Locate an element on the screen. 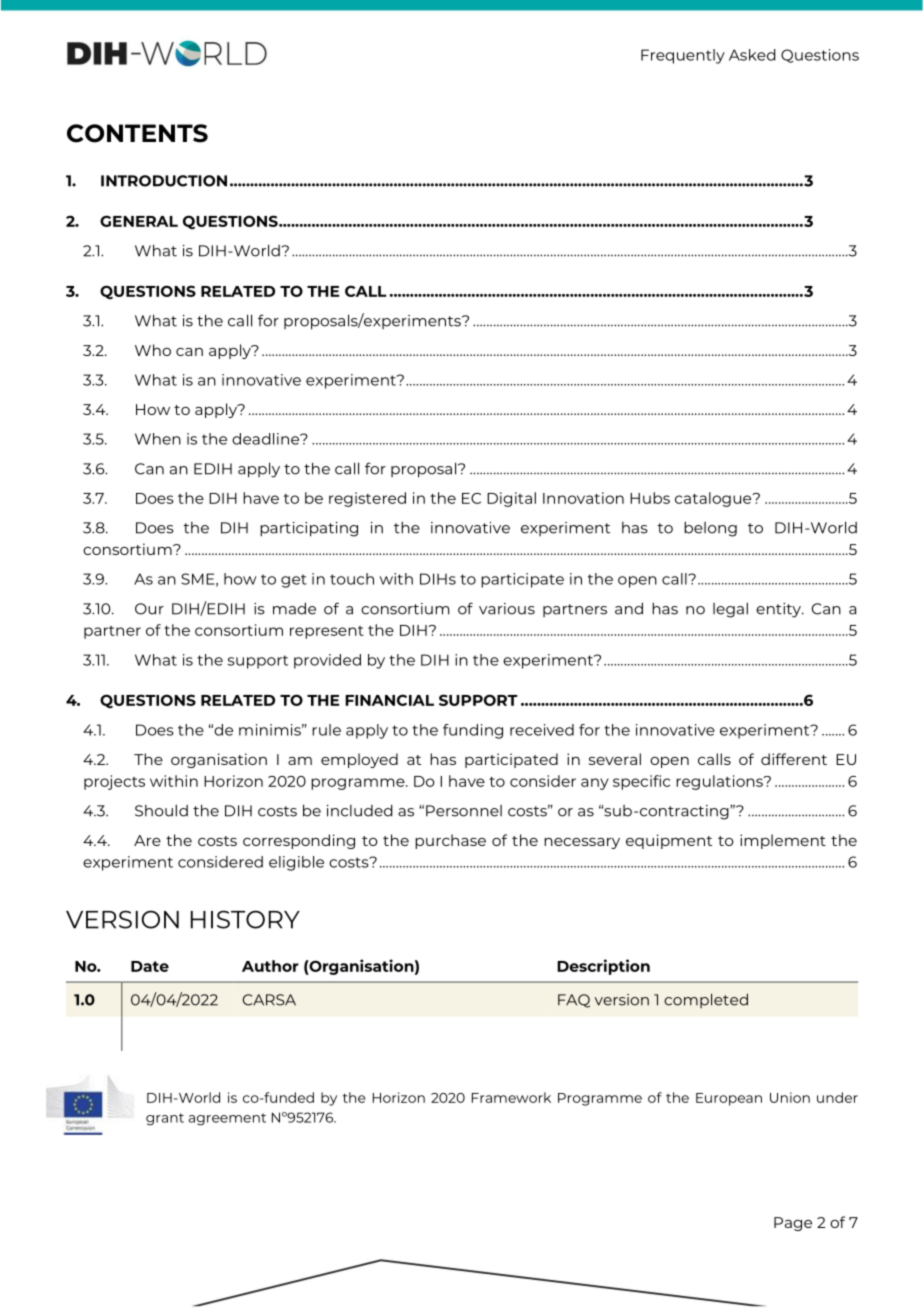 The image size is (924, 1308). agreement is located at coordinates (227, 1119).
